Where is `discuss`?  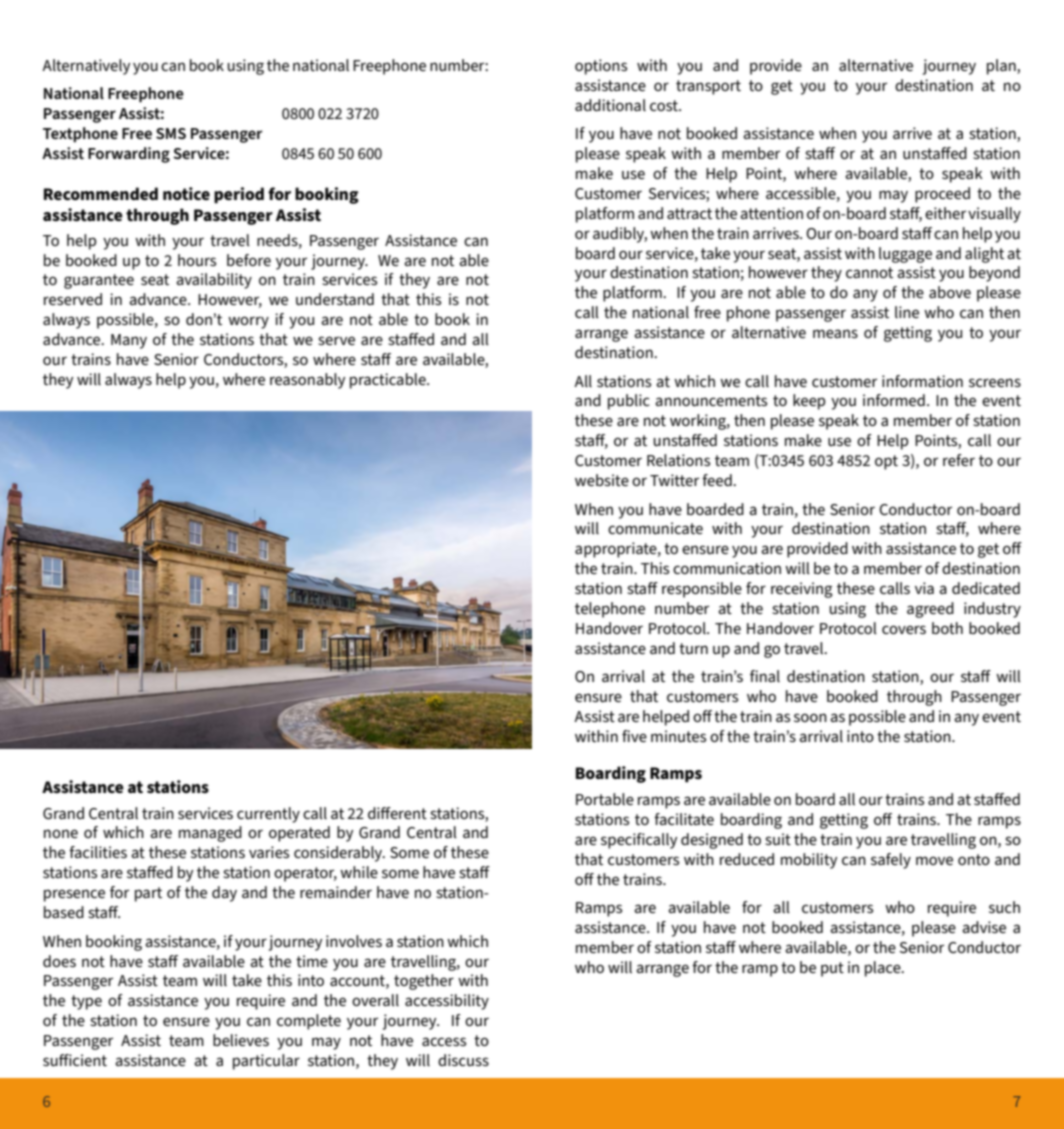
discuss is located at coordinates (463, 1060).
